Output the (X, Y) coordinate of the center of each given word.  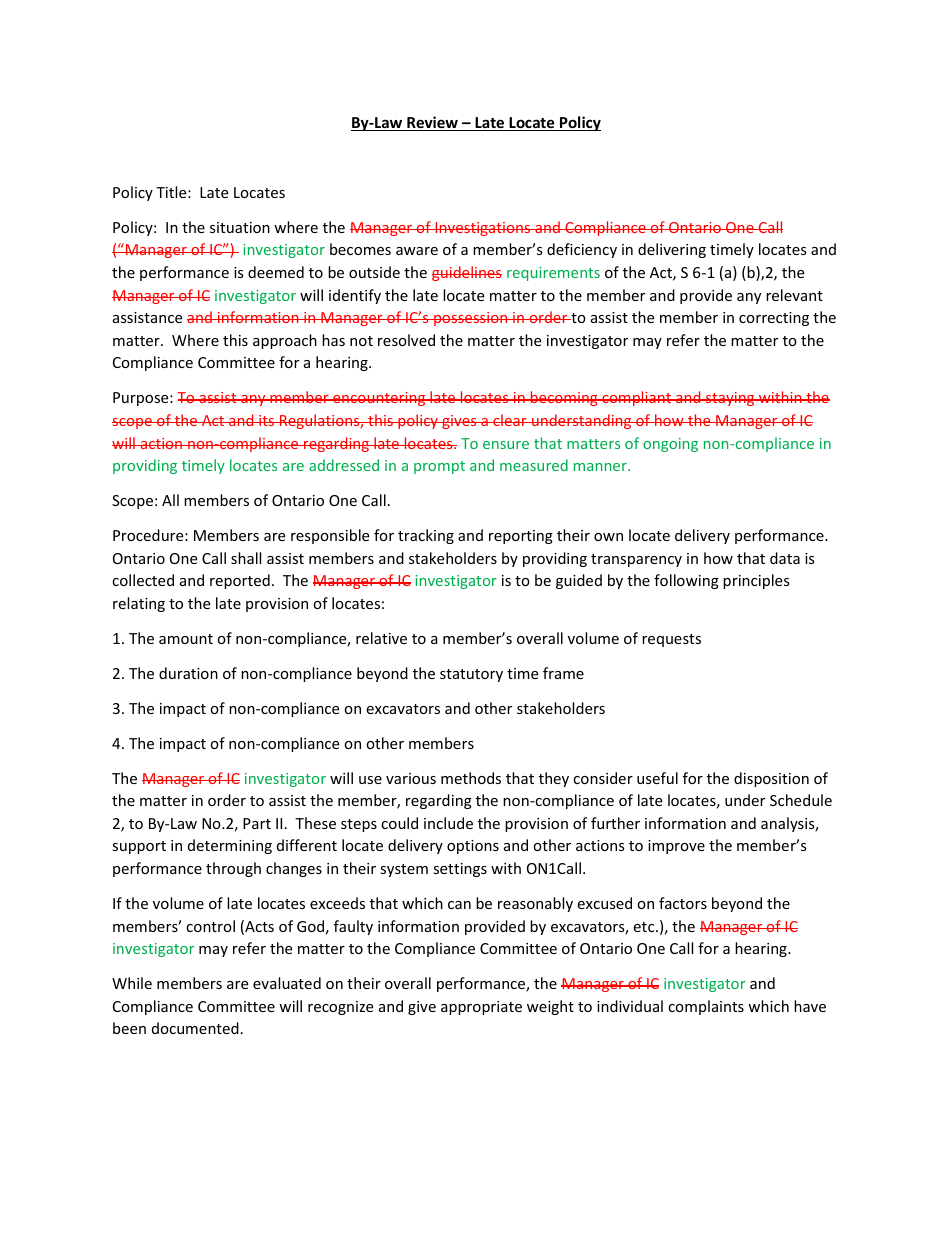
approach (285, 341)
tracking (426, 536)
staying (730, 399)
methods (471, 778)
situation (240, 227)
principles (756, 581)
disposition (771, 779)
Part (257, 823)
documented (195, 1028)
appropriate (481, 1008)
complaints (706, 1007)
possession (471, 319)
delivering (672, 250)
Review (432, 123)
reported (240, 581)
